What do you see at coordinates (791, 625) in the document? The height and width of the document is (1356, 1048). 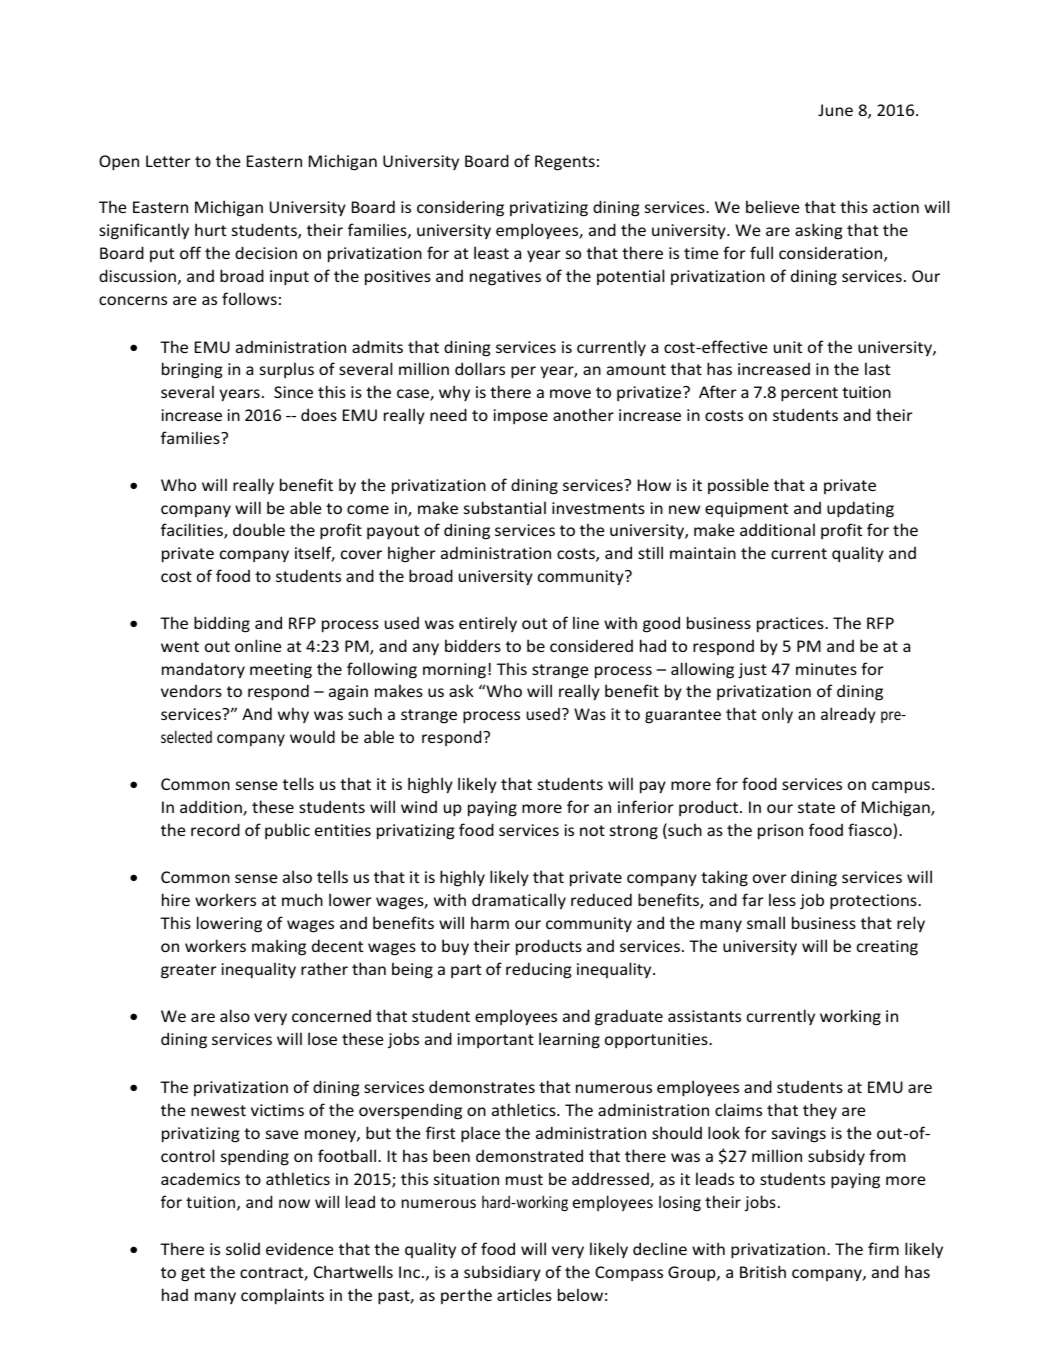 I see `practices` at bounding box center [791, 625].
